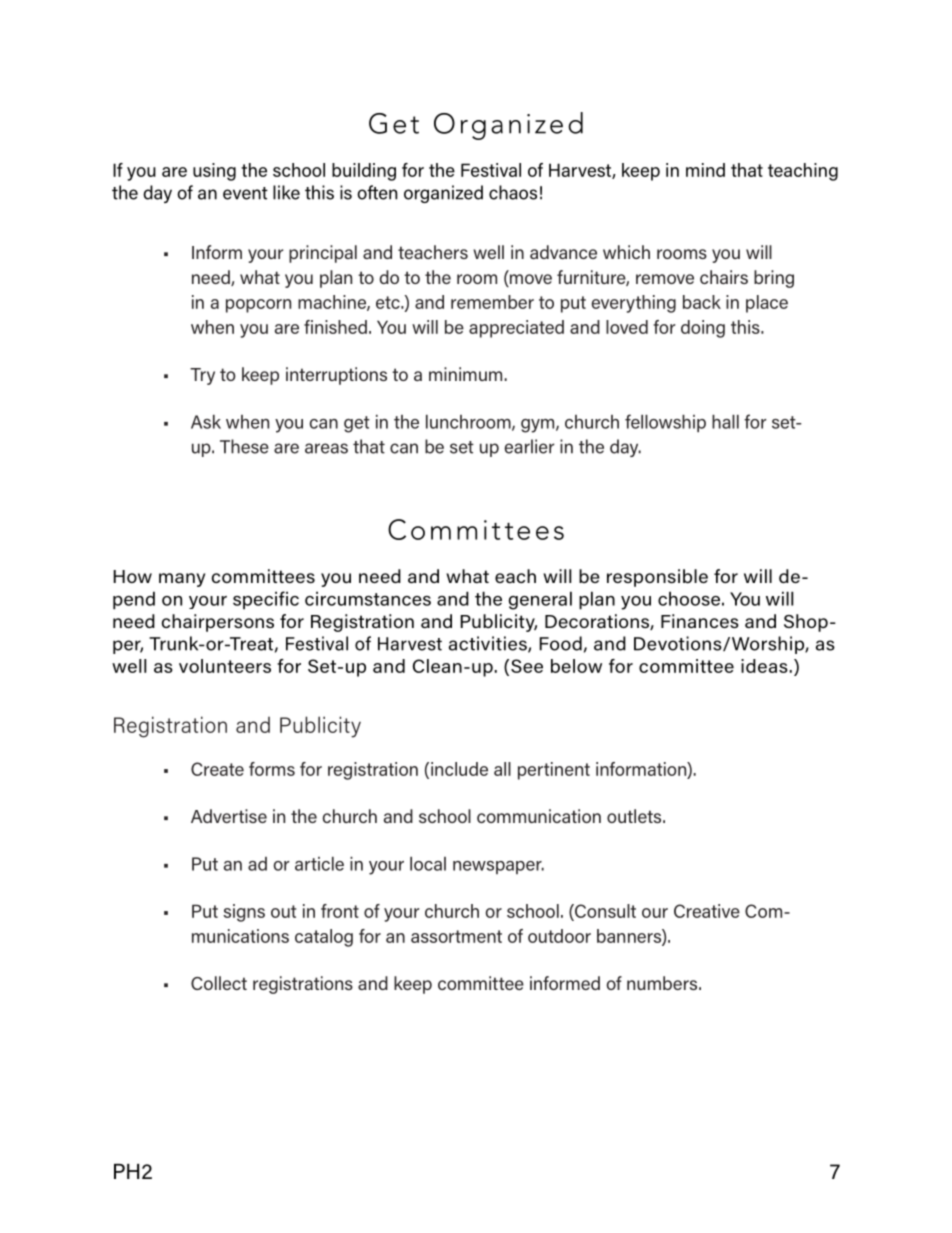  I want to click on circumstances, so click(368, 598).
